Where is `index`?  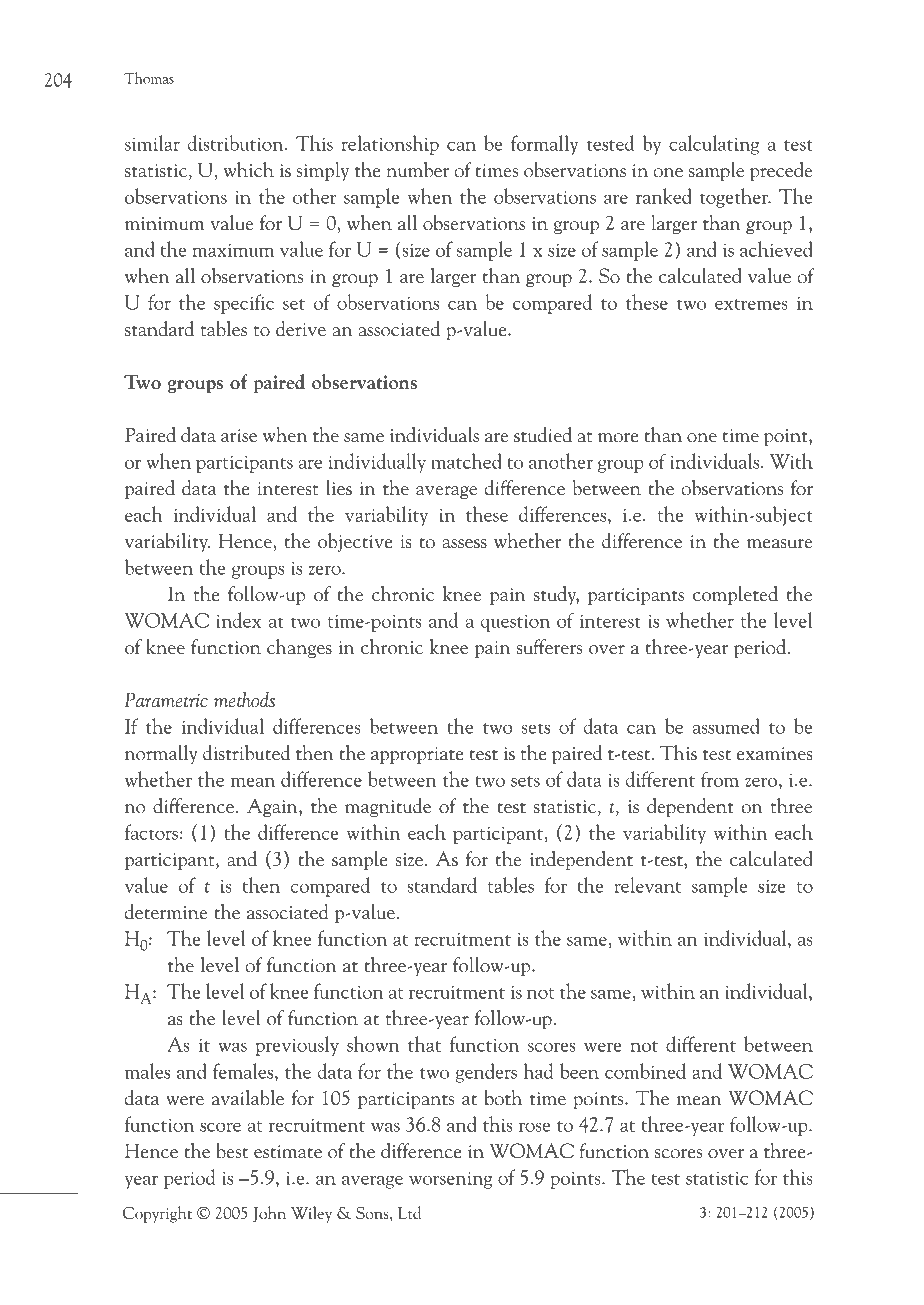
index is located at coordinates (238, 620).
